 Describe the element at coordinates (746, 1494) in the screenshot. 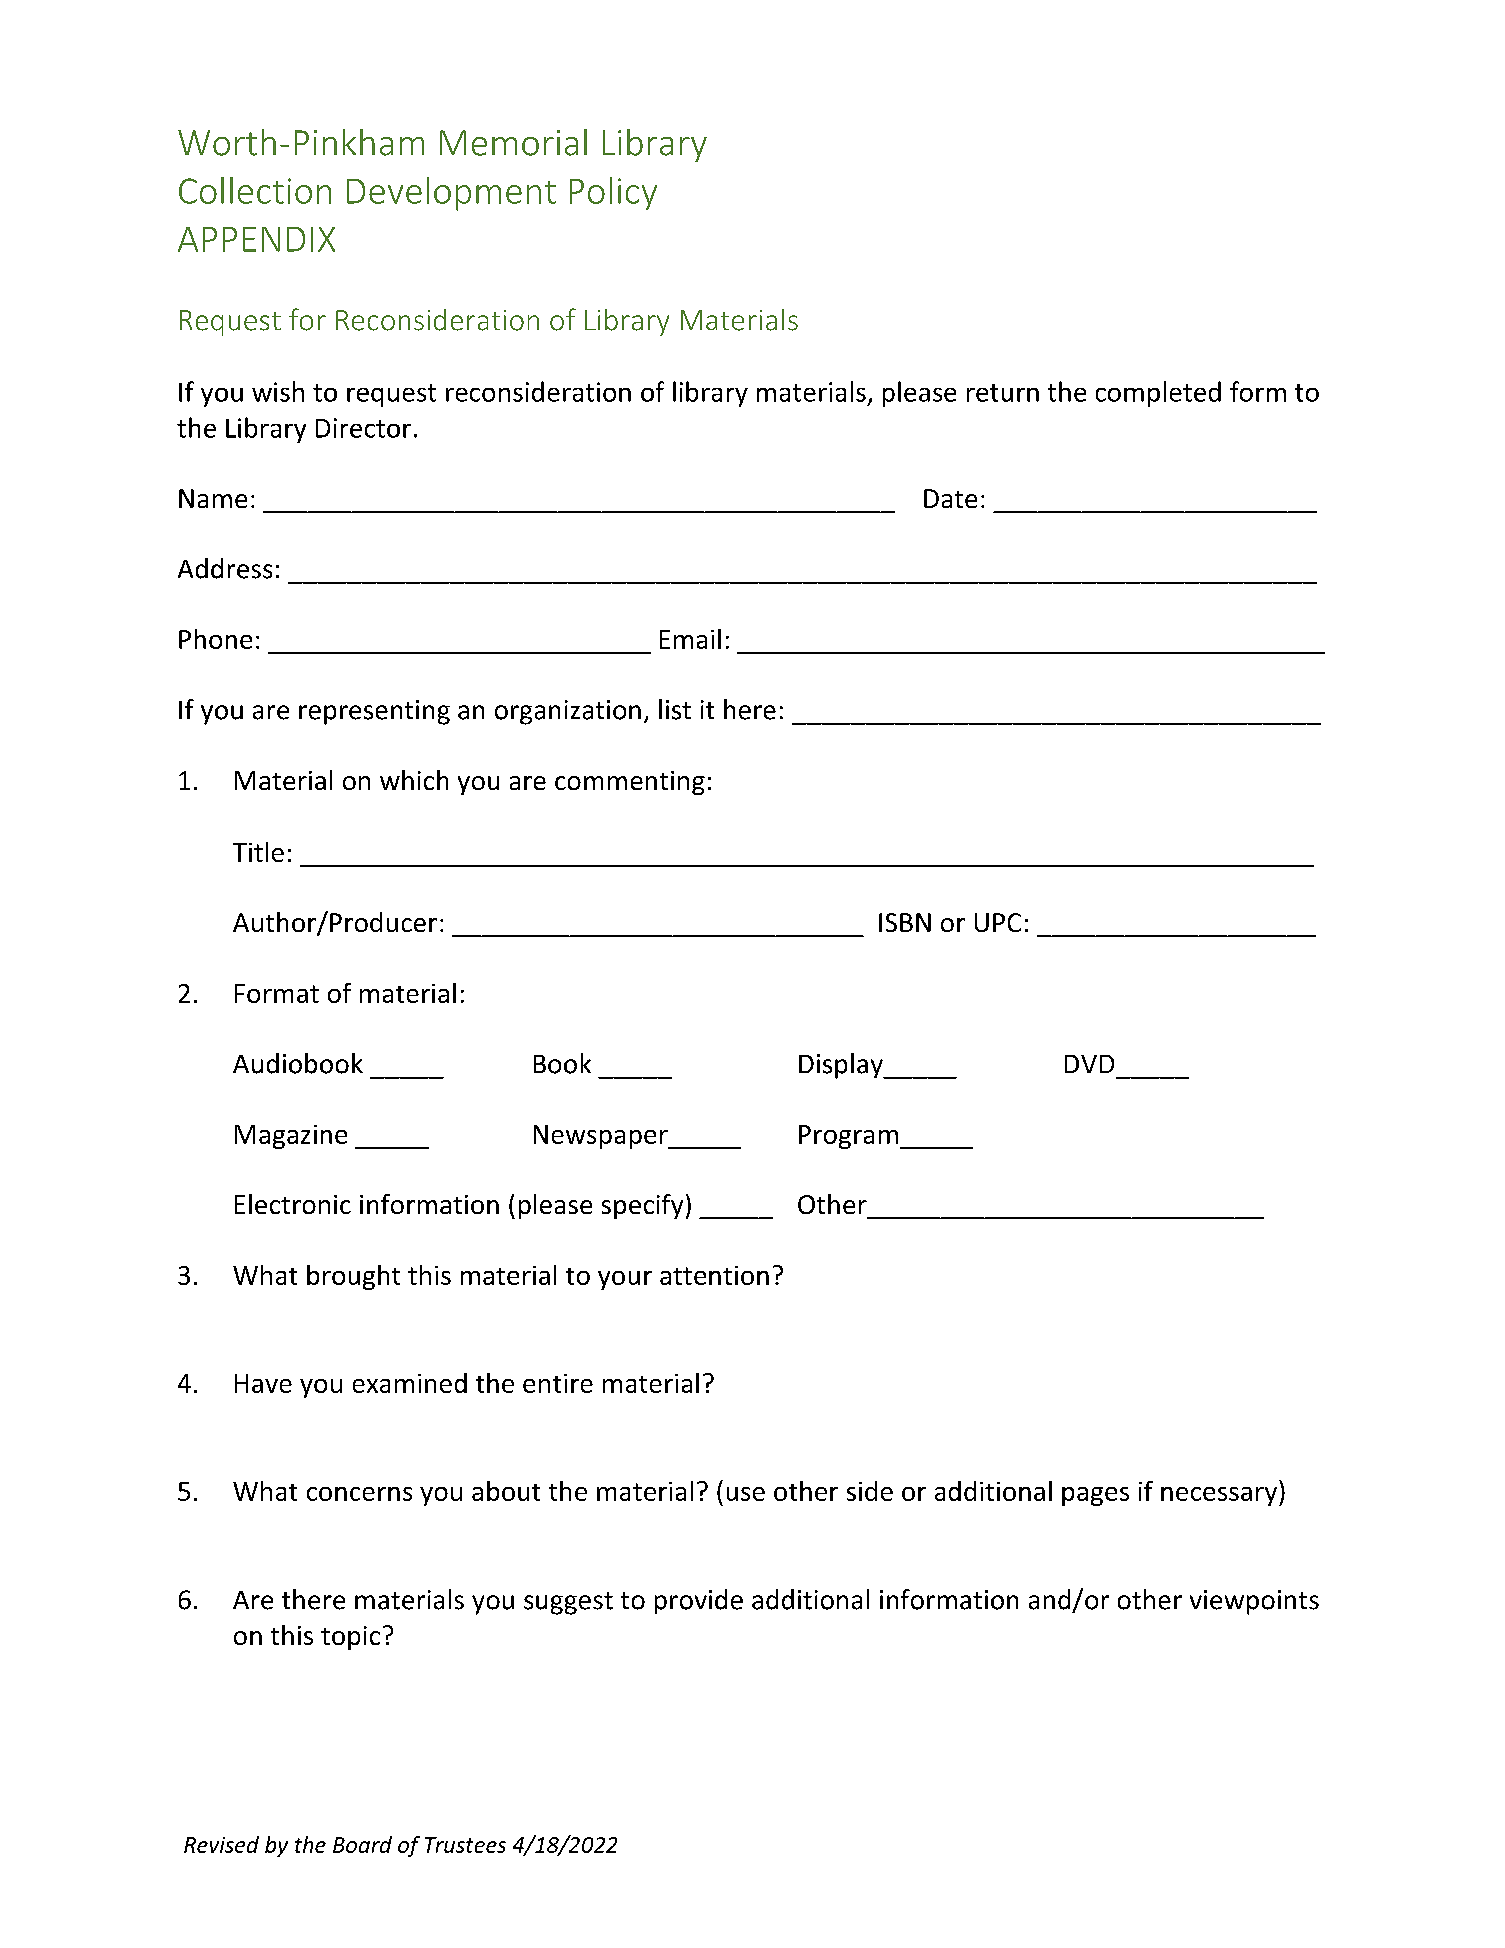

I see `use` at that location.
